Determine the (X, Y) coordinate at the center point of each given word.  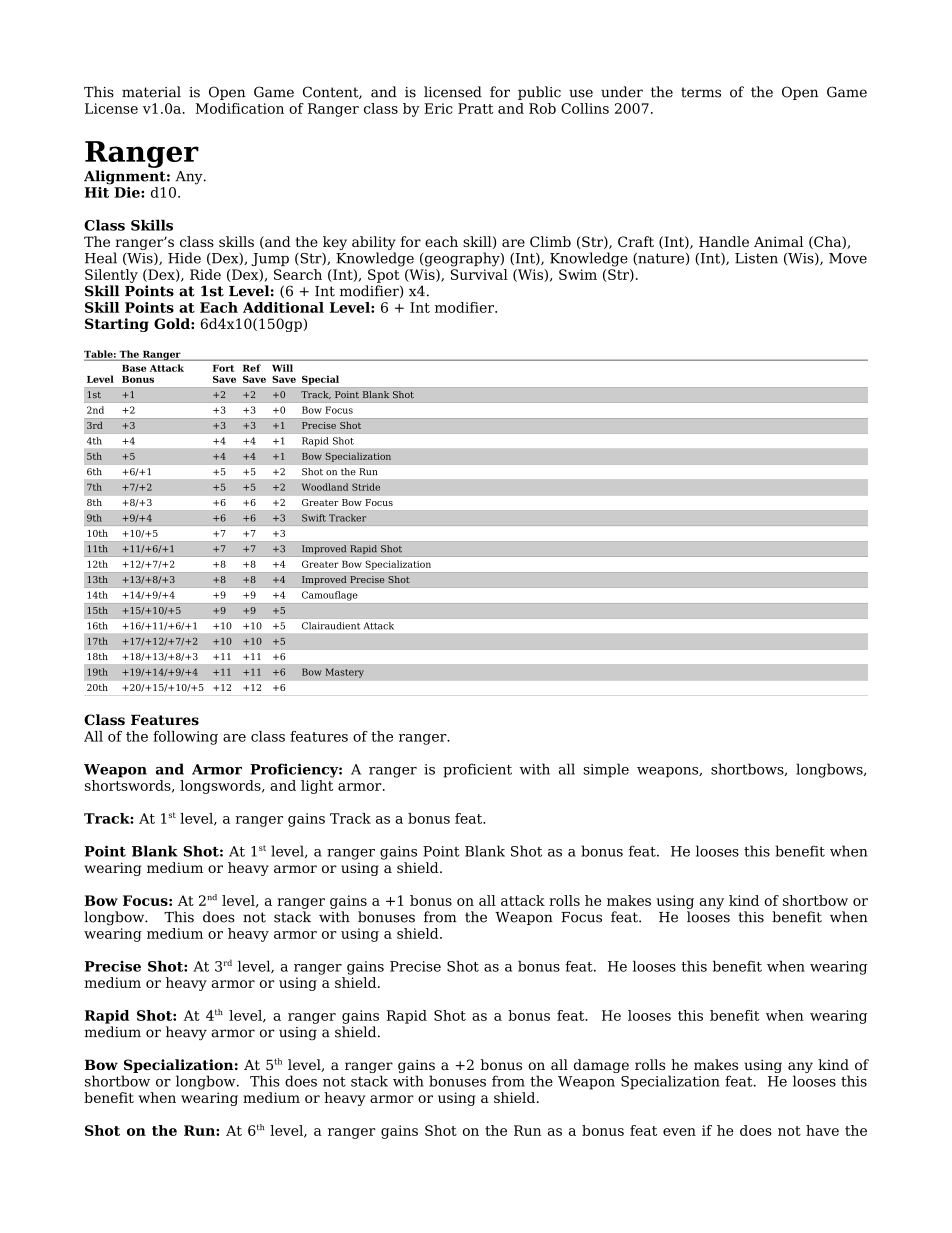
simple (606, 770)
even (679, 1132)
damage (601, 1066)
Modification (239, 108)
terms (701, 92)
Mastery (344, 673)
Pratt (476, 108)
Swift (314, 518)
